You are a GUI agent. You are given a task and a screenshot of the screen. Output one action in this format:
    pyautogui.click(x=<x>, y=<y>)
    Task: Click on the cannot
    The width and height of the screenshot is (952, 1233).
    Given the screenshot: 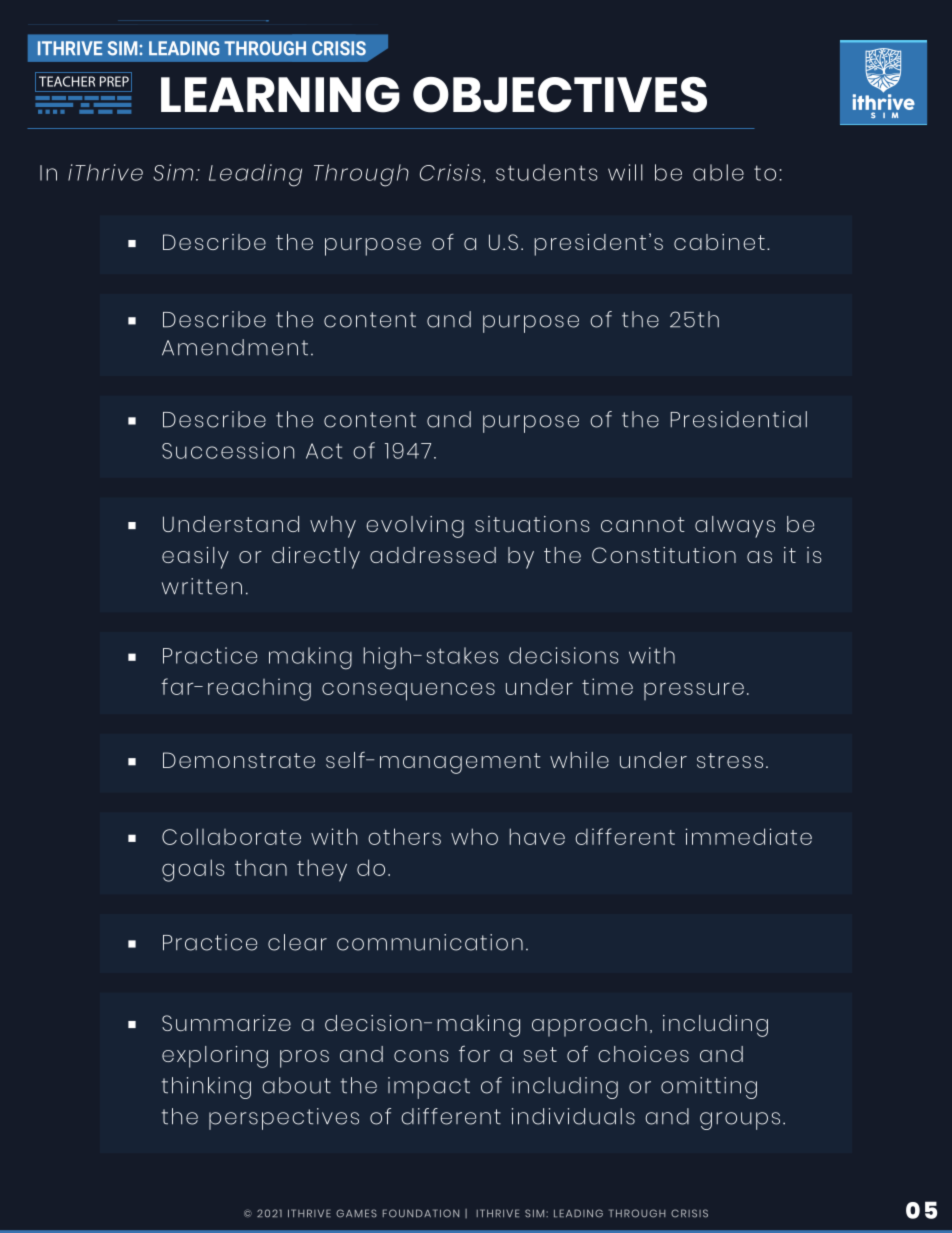 What is the action you would take?
    pyautogui.click(x=643, y=524)
